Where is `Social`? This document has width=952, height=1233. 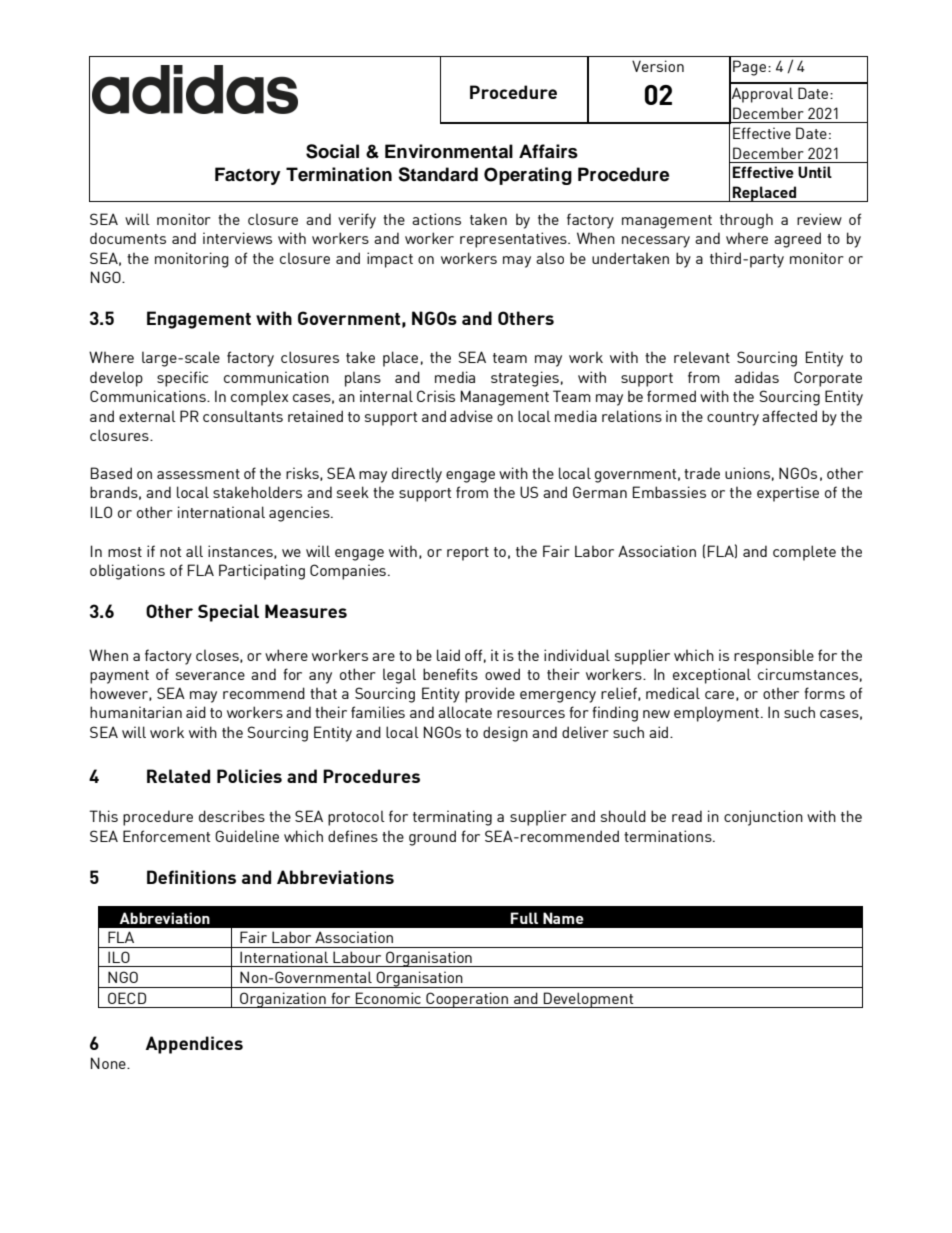 Social is located at coordinates (332, 151).
